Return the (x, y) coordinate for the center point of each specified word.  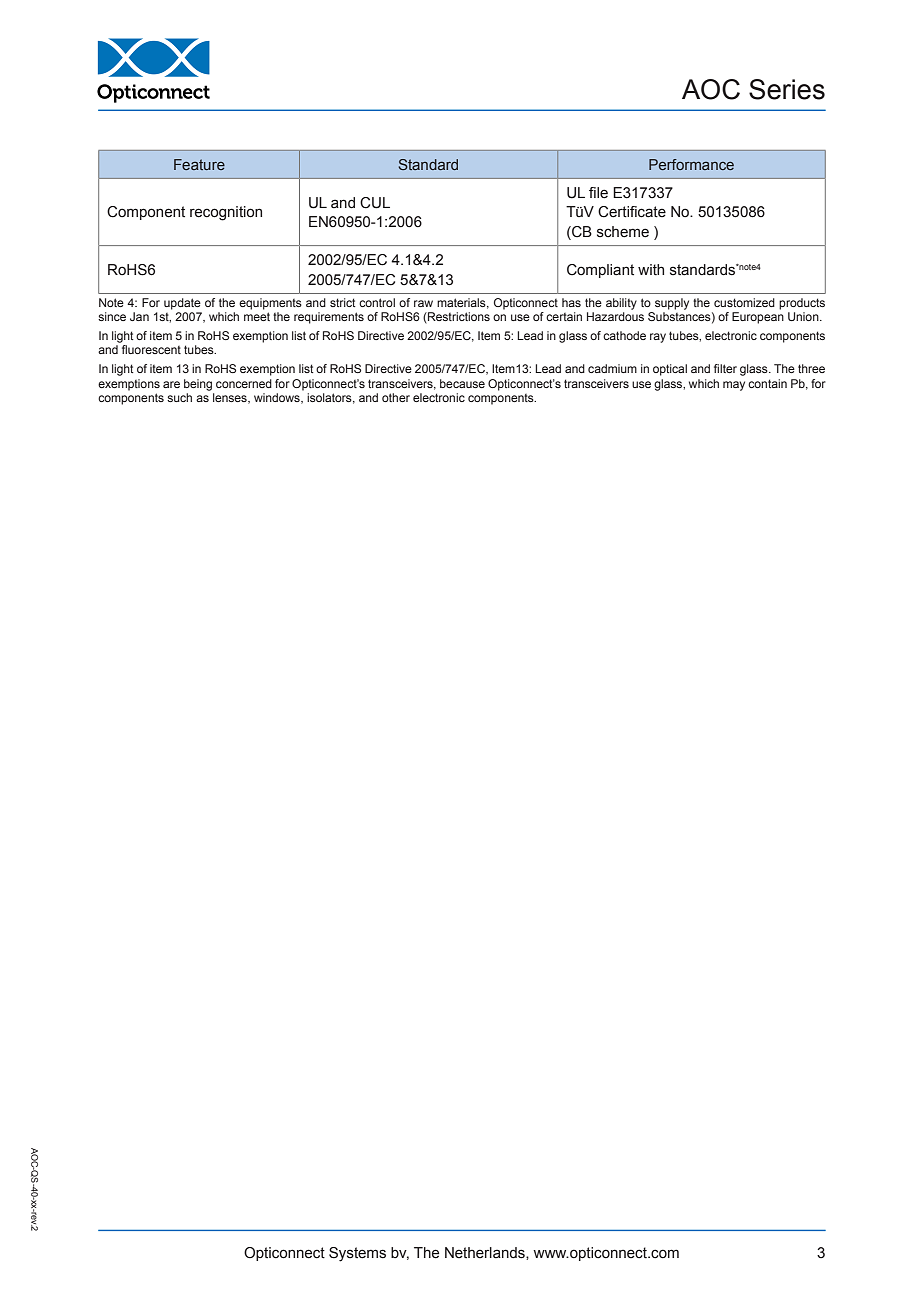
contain (767, 383)
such (179, 397)
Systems (357, 1254)
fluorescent (151, 349)
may (734, 386)
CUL (375, 203)
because (462, 383)
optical (670, 370)
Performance (691, 164)
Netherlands (486, 1253)
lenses (231, 398)
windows (278, 398)
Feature (199, 164)
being (198, 385)
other (396, 397)
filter (725, 368)
